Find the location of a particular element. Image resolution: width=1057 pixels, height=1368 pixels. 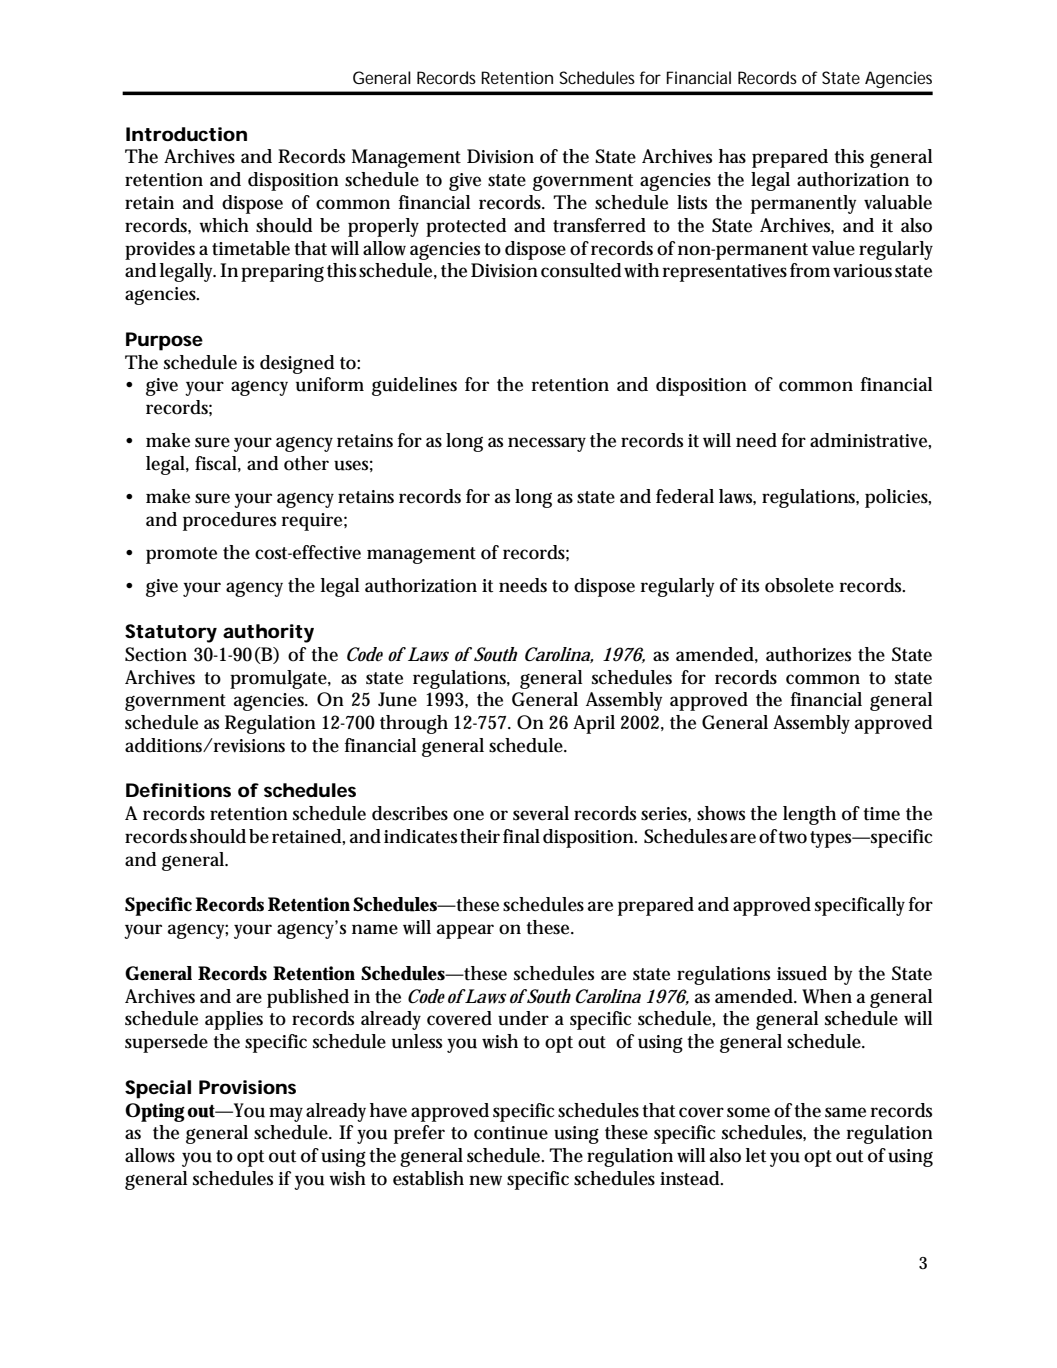

appear is located at coordinates (465, 931).
